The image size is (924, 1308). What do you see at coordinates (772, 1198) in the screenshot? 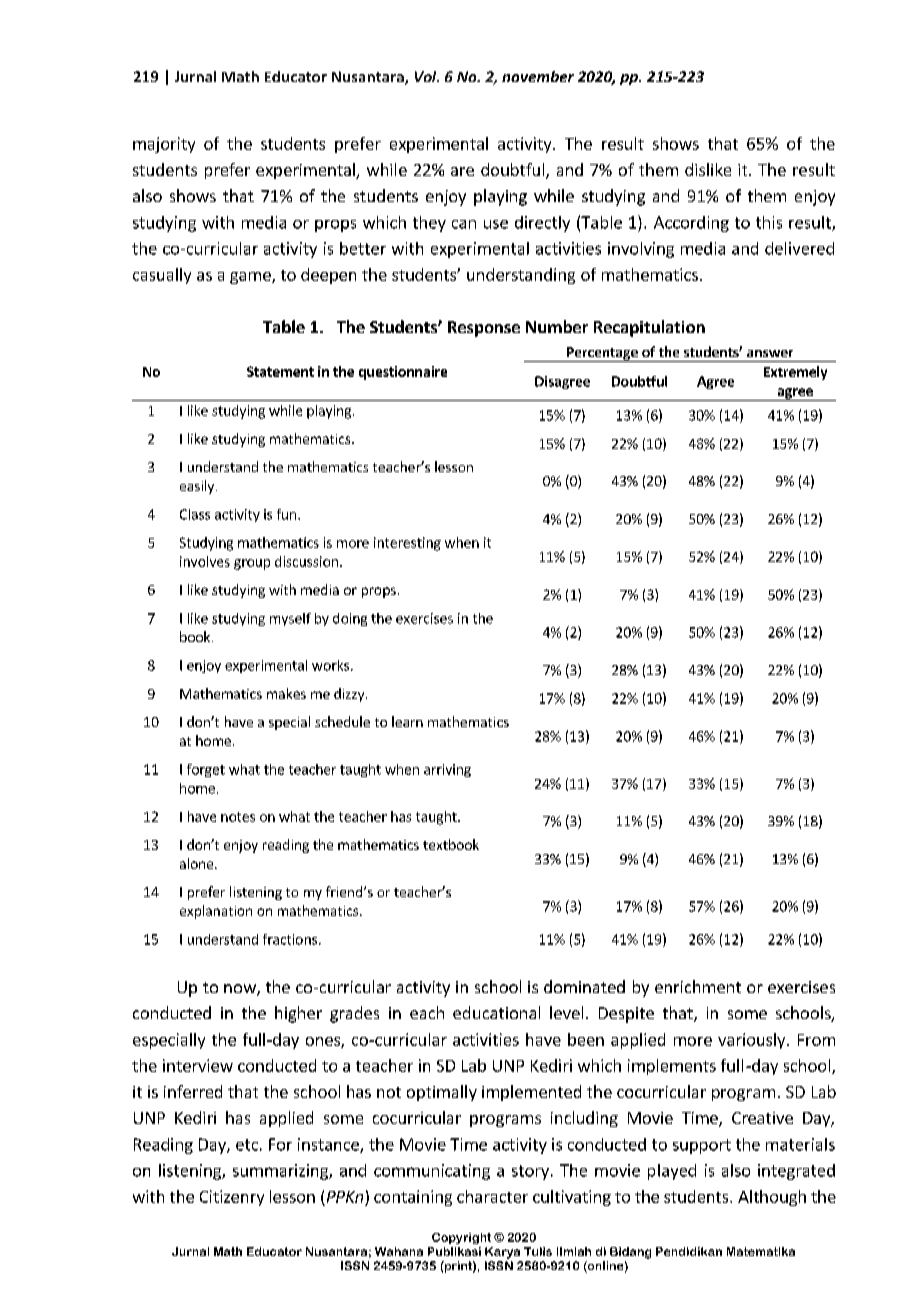
I see `Although` at bounding box center [772, 1198].
